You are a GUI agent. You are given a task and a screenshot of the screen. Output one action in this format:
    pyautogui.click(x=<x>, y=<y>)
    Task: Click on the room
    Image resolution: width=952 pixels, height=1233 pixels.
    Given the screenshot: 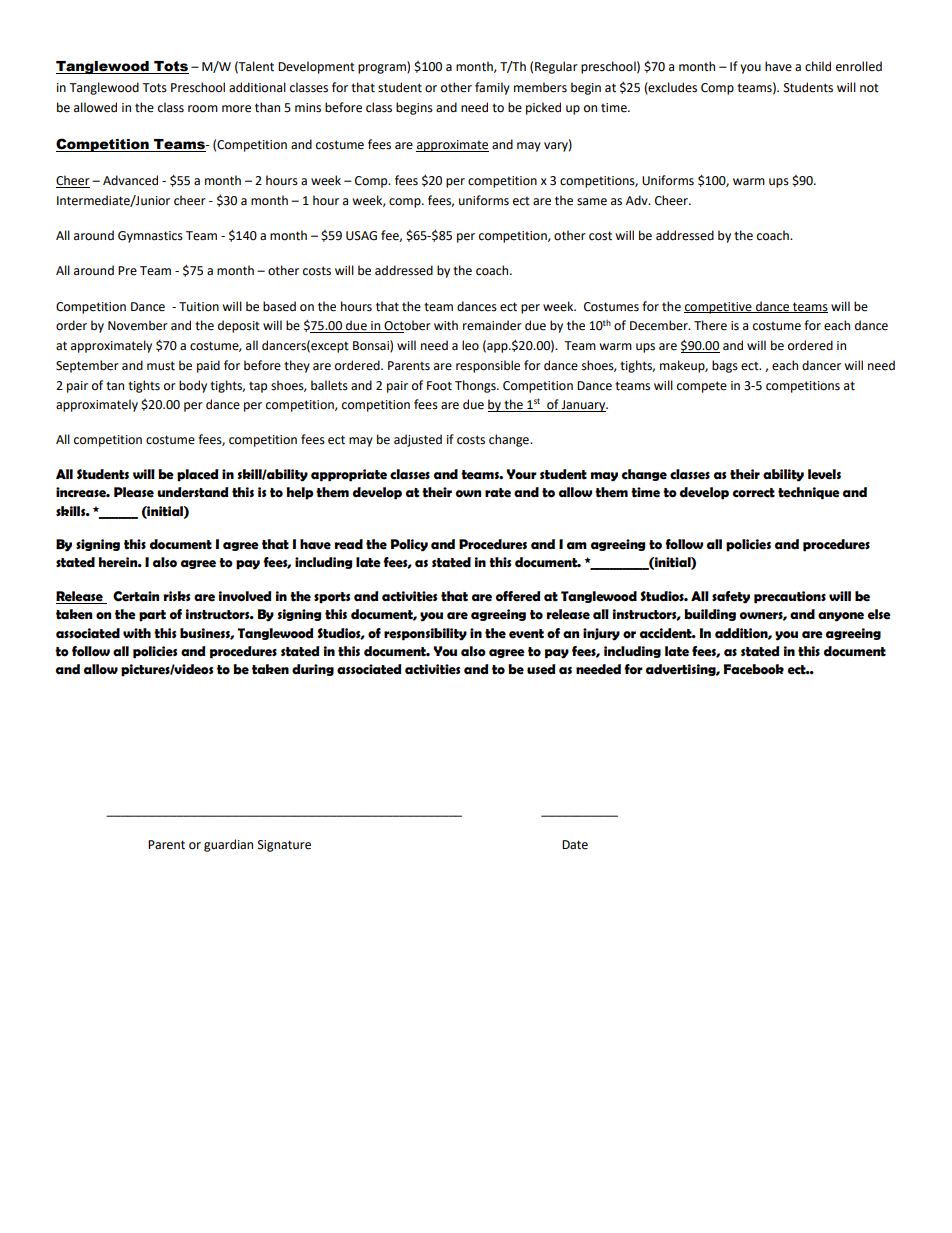 What is the action you would take?
    pyautogui.click(x=203, y=109)
